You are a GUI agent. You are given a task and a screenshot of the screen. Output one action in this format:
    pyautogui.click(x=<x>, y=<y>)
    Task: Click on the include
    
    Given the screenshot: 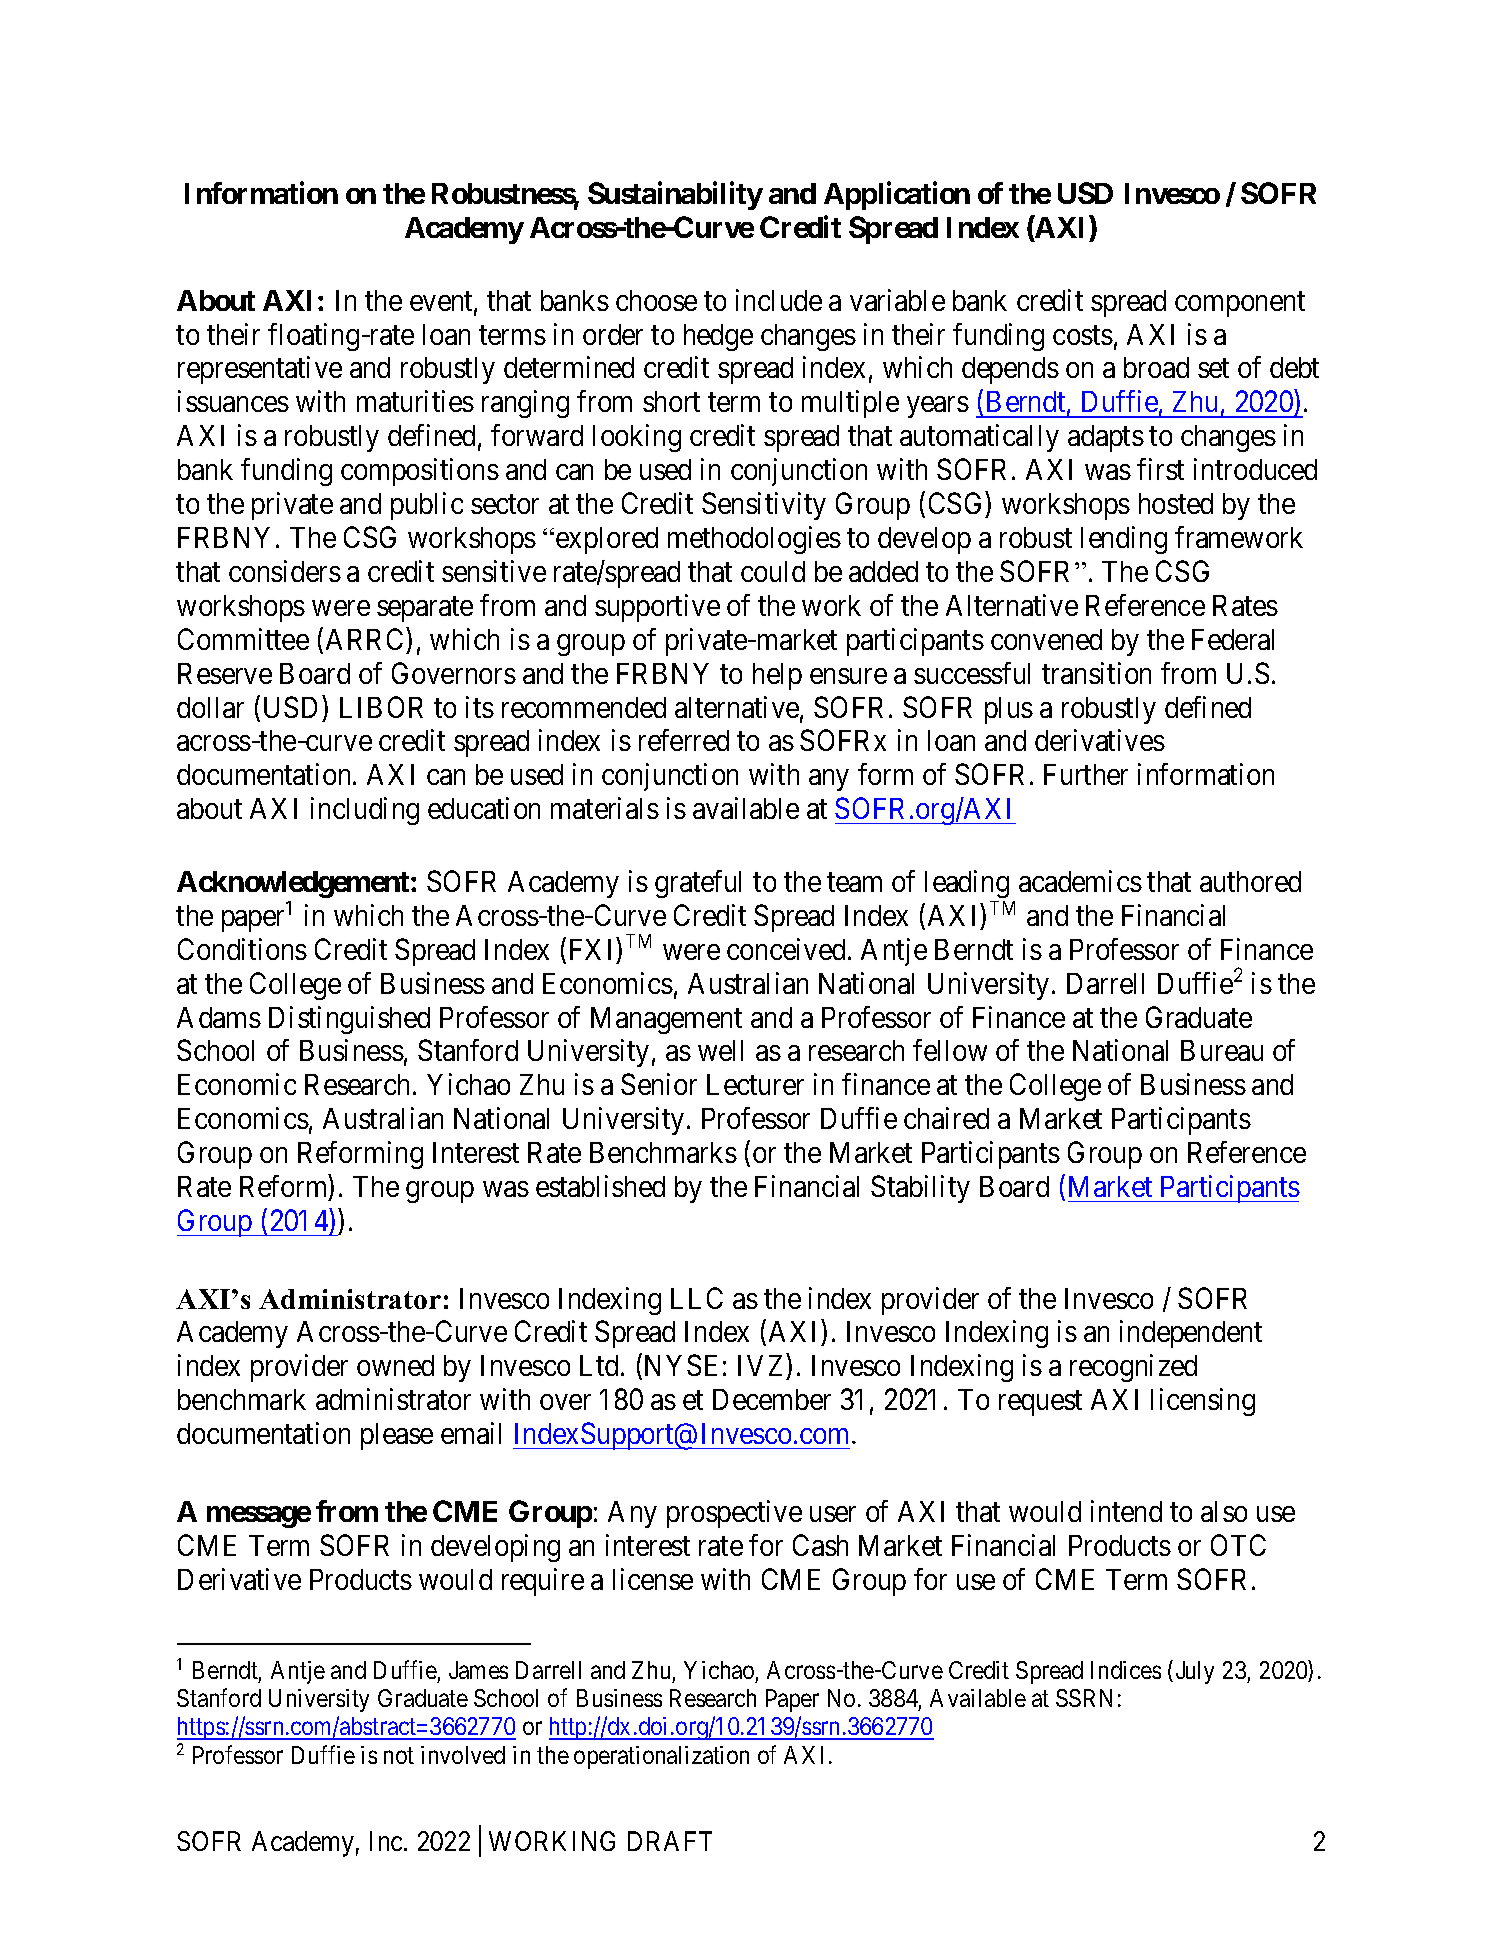 What is the action you would take?
    pyautogui.click(x=779, y=300)
